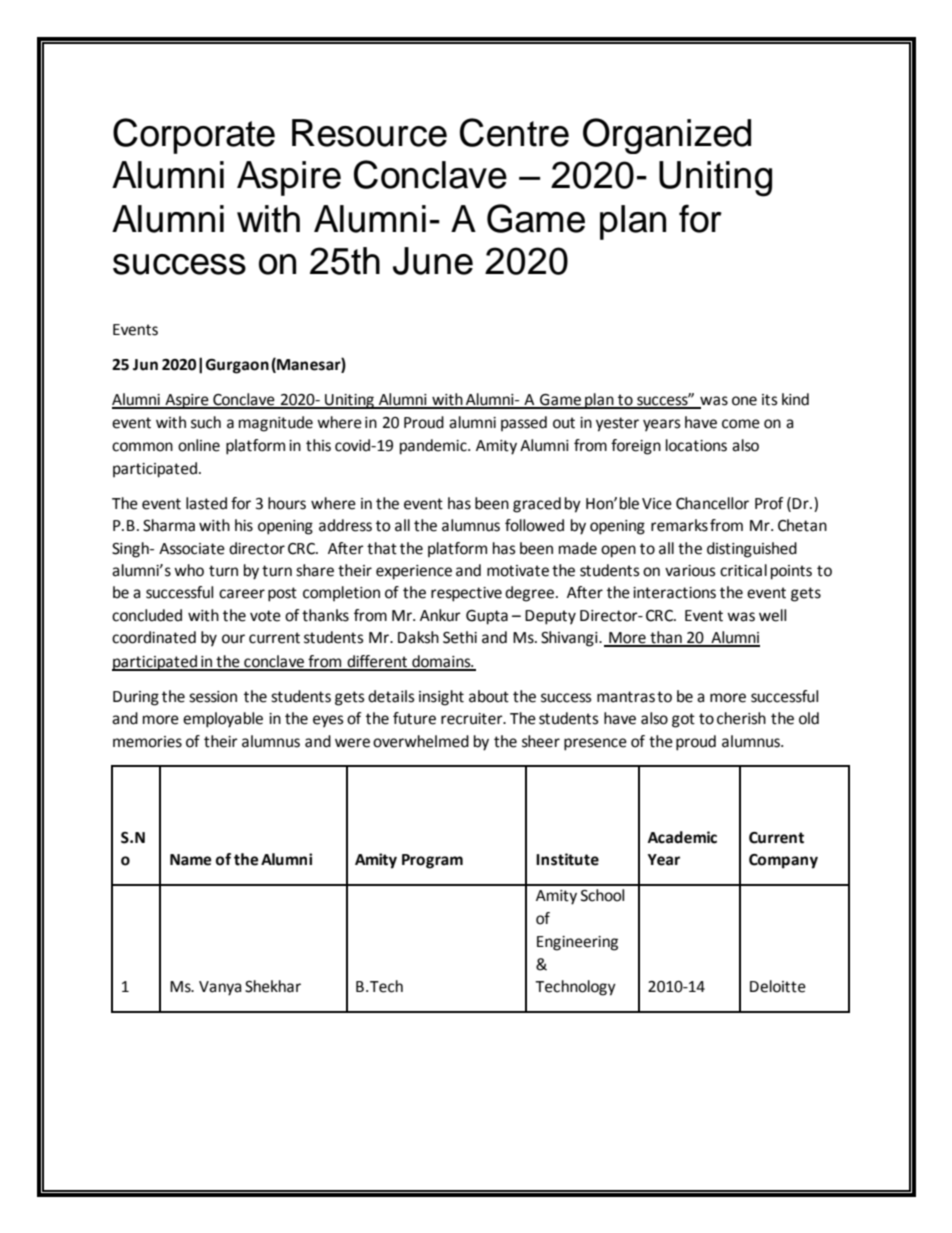  Describe the element at coordinates (577, 943) in the page. I see `Engineering` at that location.
